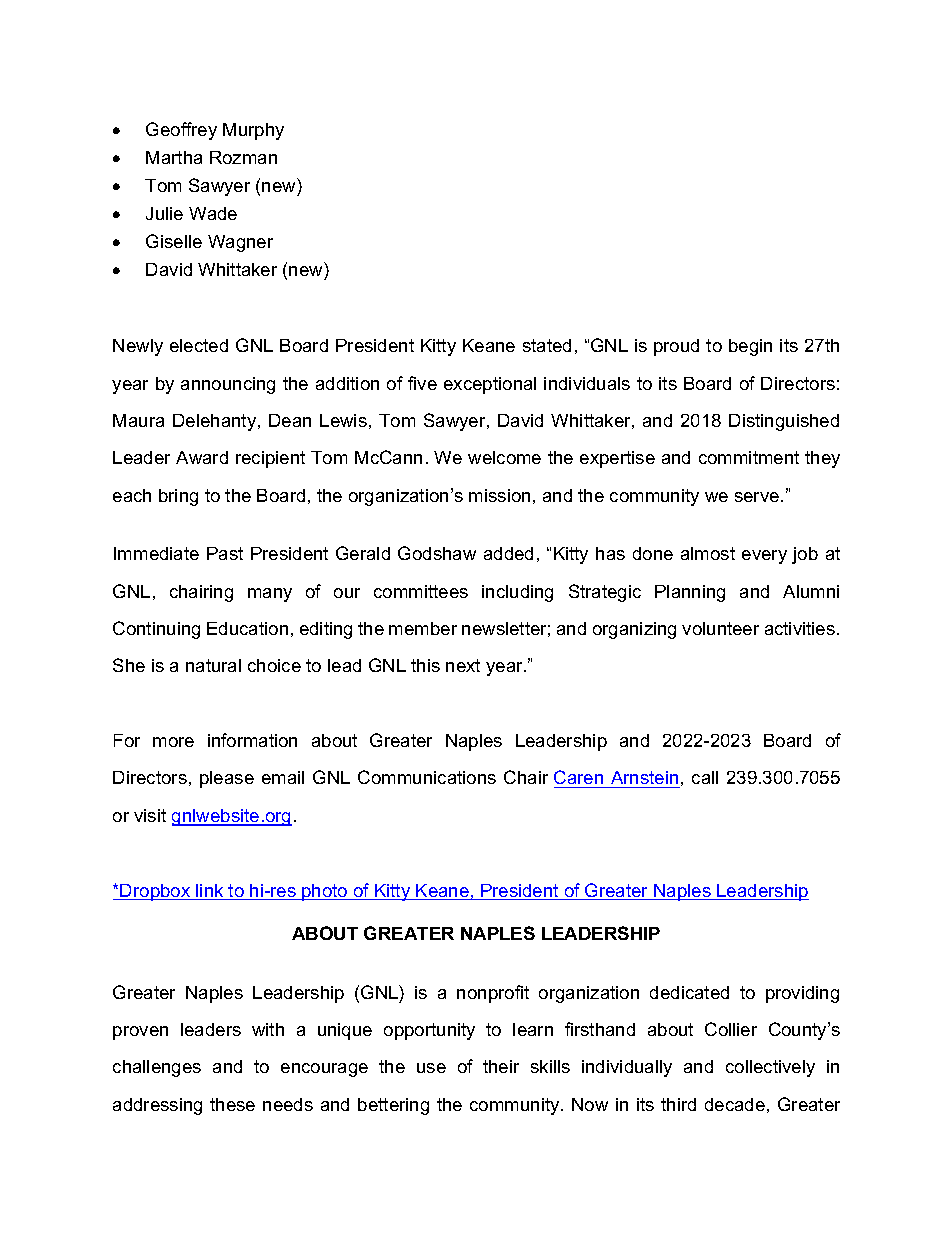 The width and height of the image is (952, 1233). I want to click on these, so click(232, 1104).
